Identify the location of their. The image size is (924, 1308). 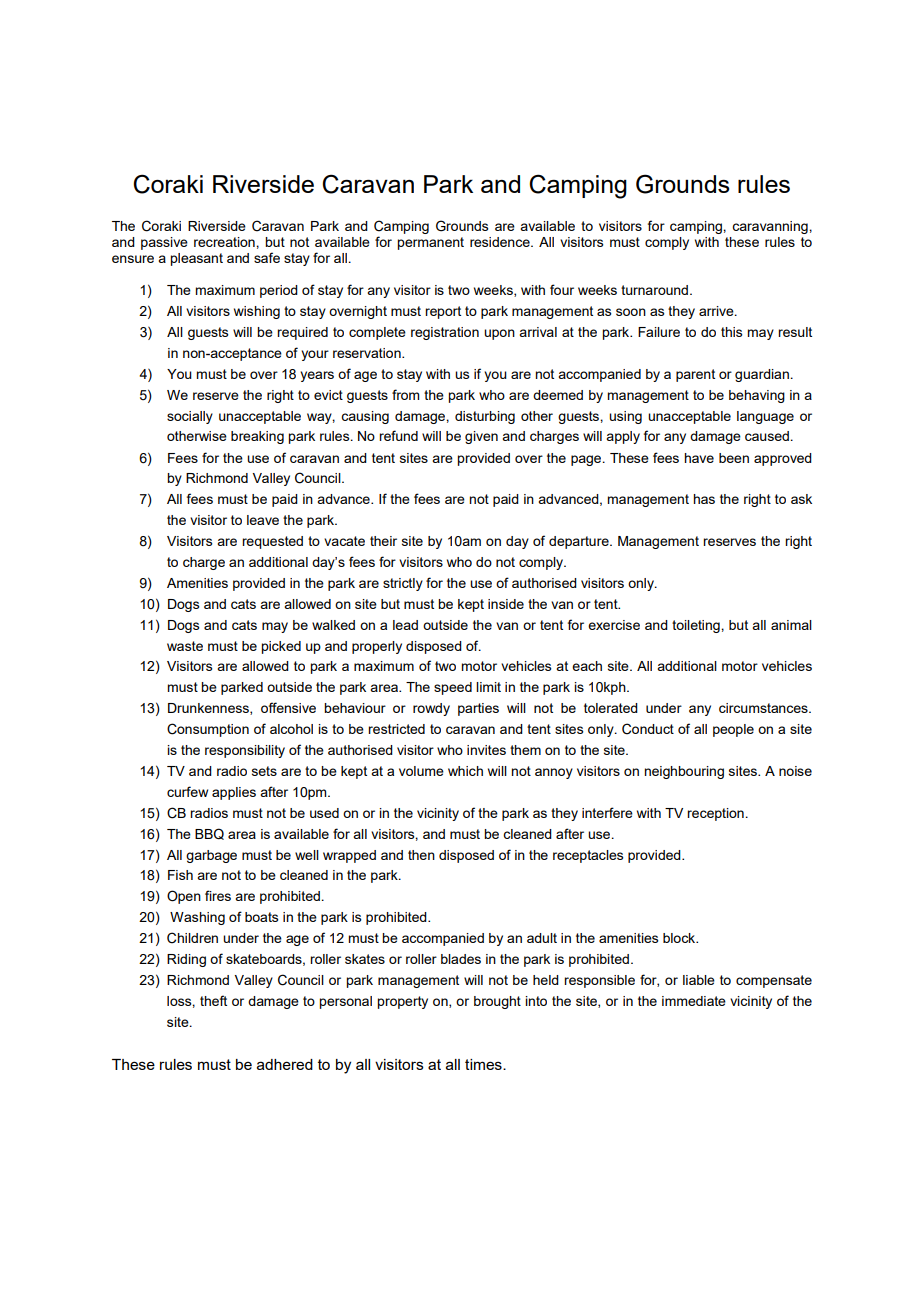
(383, 541).
